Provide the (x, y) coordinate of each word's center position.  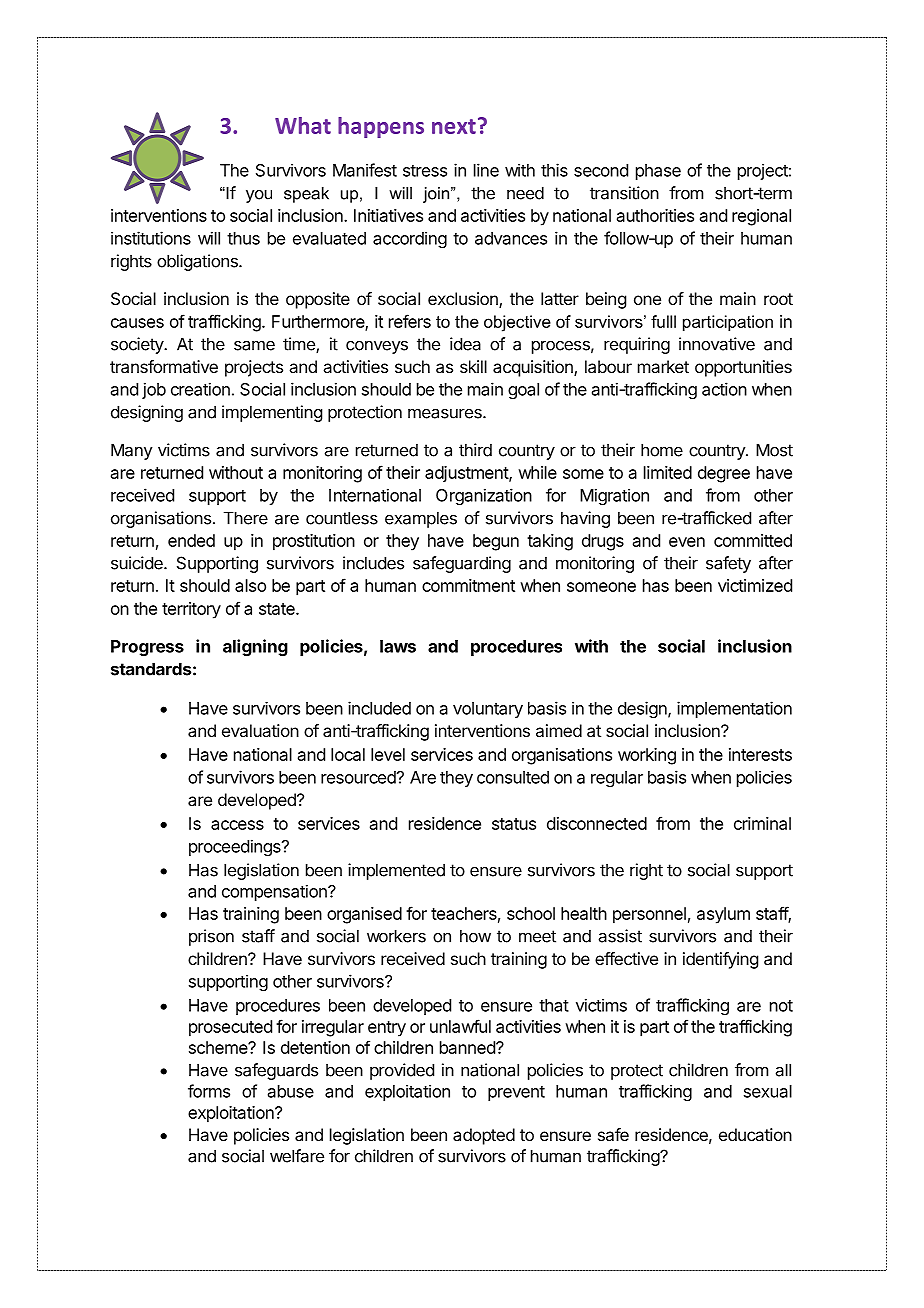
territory (191, 610)
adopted (484, 1136)
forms (209, 1091)
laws (398, 646)
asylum (723, 915)
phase (658, 172)
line (486, 170)
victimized (755, 585)
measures (446, 413)
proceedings (236, 847)
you (259, 196)
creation (200, 389)
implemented (396, 871)
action (724, 389)
